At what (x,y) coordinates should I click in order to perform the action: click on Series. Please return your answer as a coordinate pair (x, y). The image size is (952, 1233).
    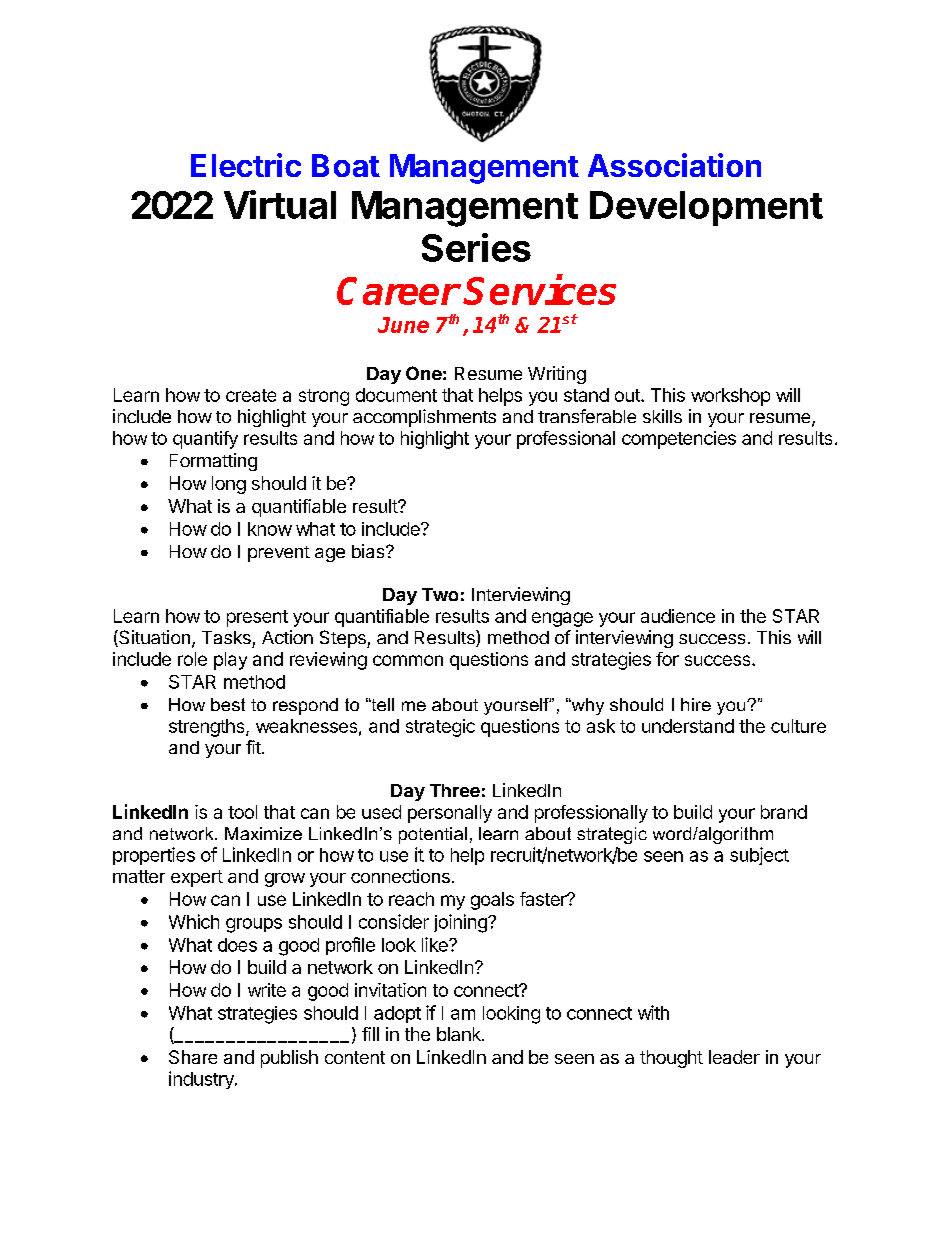
    Looking at the image, I should click on (476, 247).
